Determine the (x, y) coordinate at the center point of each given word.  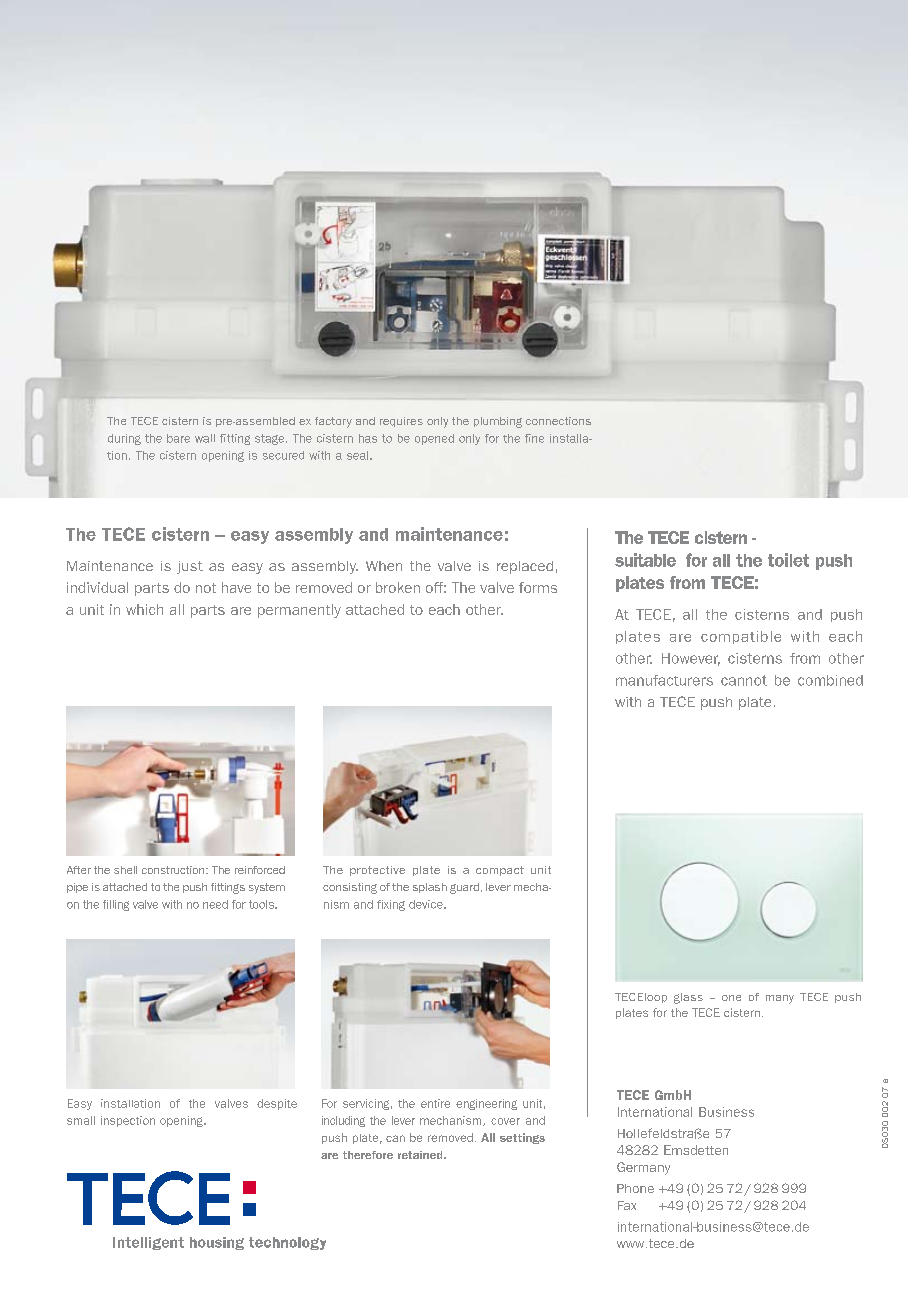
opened (434, 439)
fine (534, 438)
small (81, 1120)
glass (688, 998)
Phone (635, 1188)
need (215, 904)
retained (421, 1155)
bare (178, 438)
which (144, 609)
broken (398, 587)
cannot (744, 680)
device (427, 904)
